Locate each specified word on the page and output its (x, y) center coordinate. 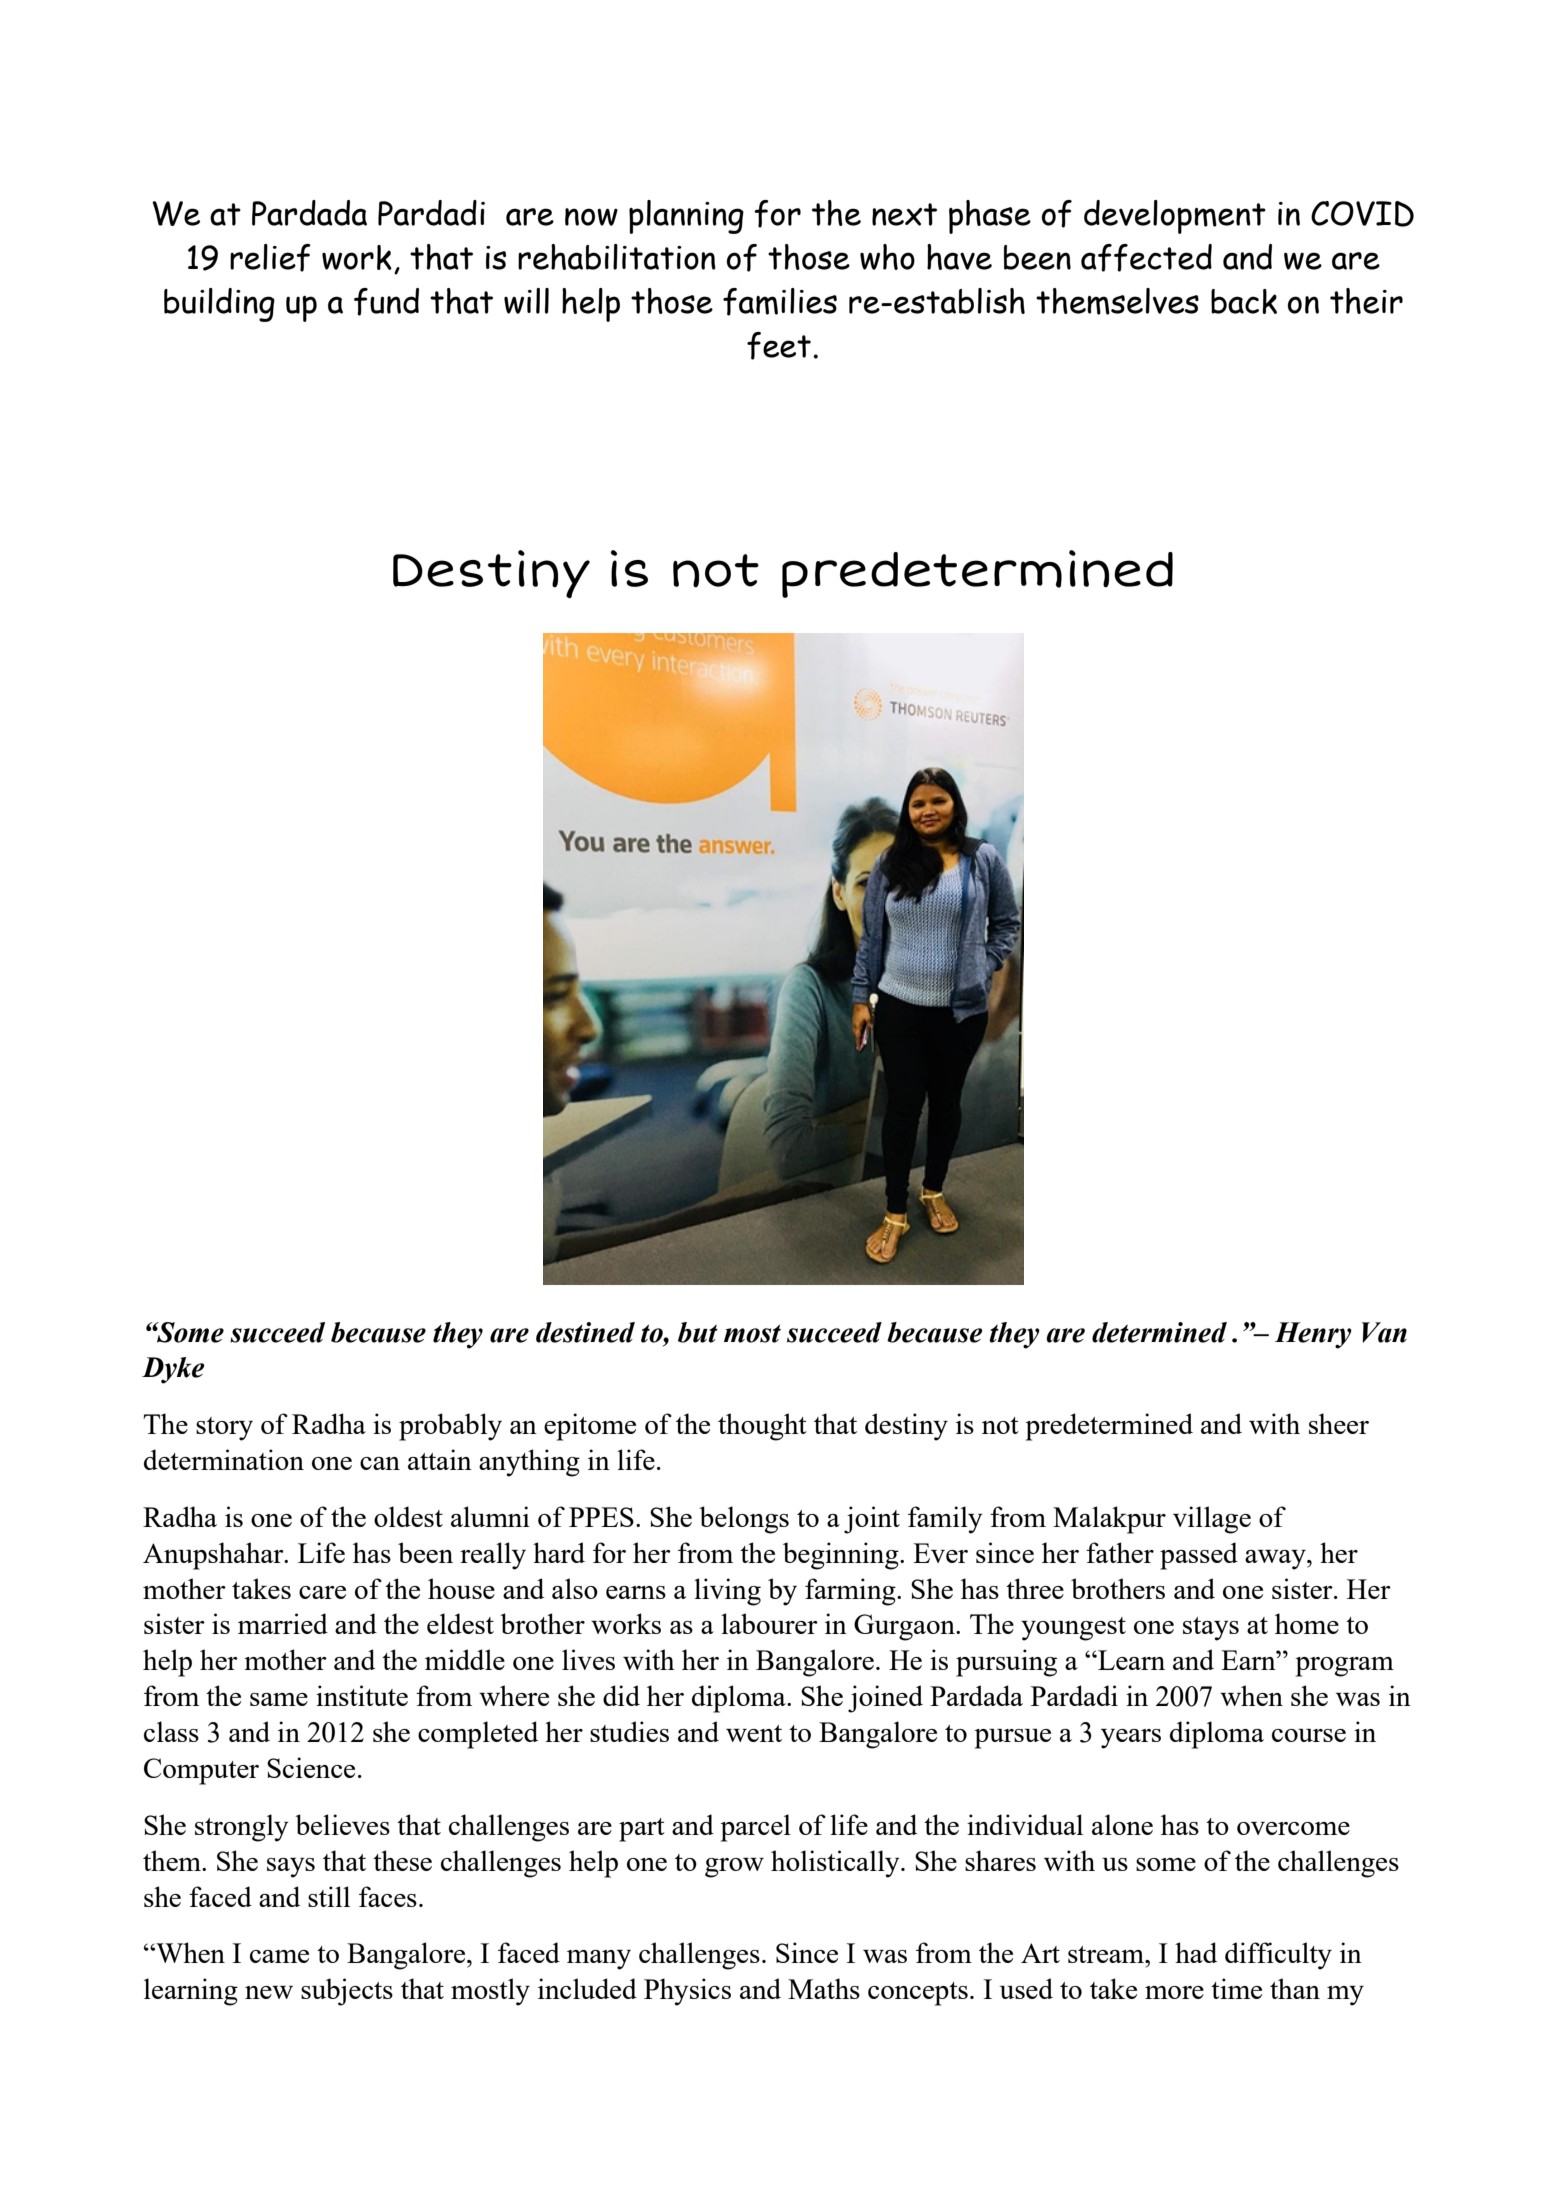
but (698, 1332)
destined (585, 1332)
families (780, 302)
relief (270, 258)
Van (1384, 1332)
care (322, 1592)
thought (762, 1427)
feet (779, 346)
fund (386, 302)
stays (1211, 1629)
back (1244, 301)
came (279, 1956)
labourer (769, 1623)
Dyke (173, 1370)
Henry (1313, 1335)
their (1366, 301)
